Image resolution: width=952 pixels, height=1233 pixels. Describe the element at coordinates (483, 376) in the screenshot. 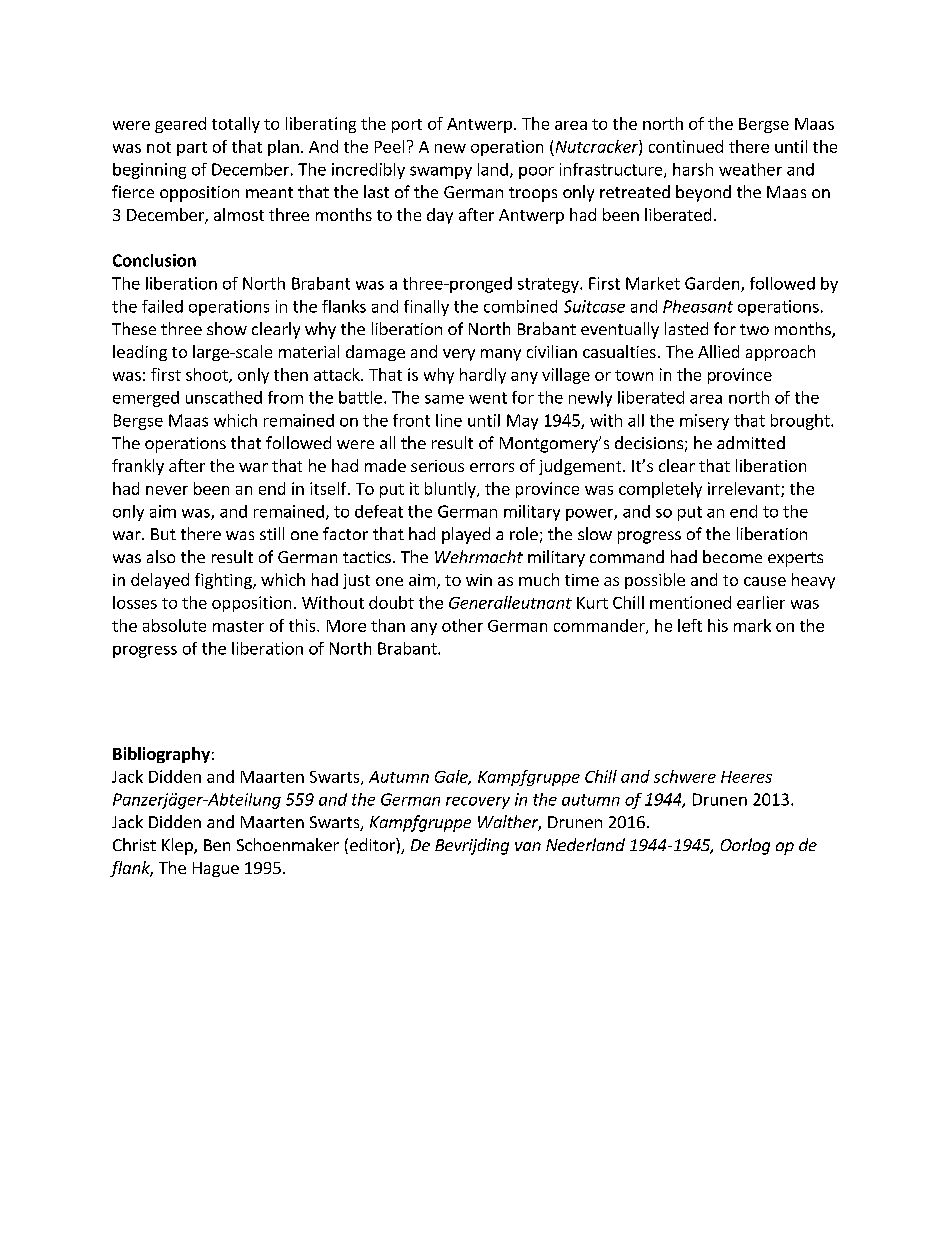

I see `hardly` at that location.
